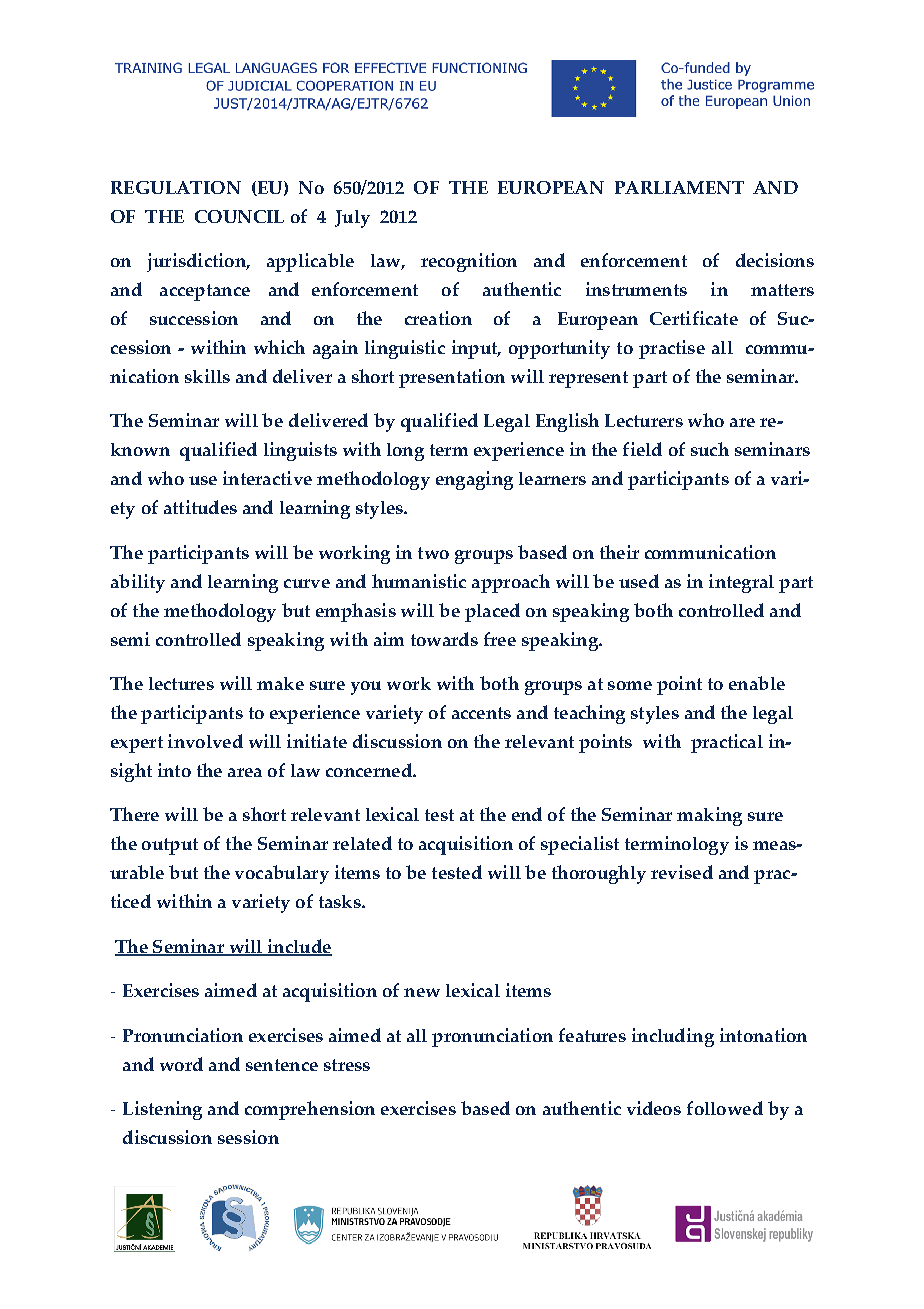 This screenshot has width=924, height=1309. Describe the element at coordinates (527, 814) in the screenshot. I see `end` at that location.
